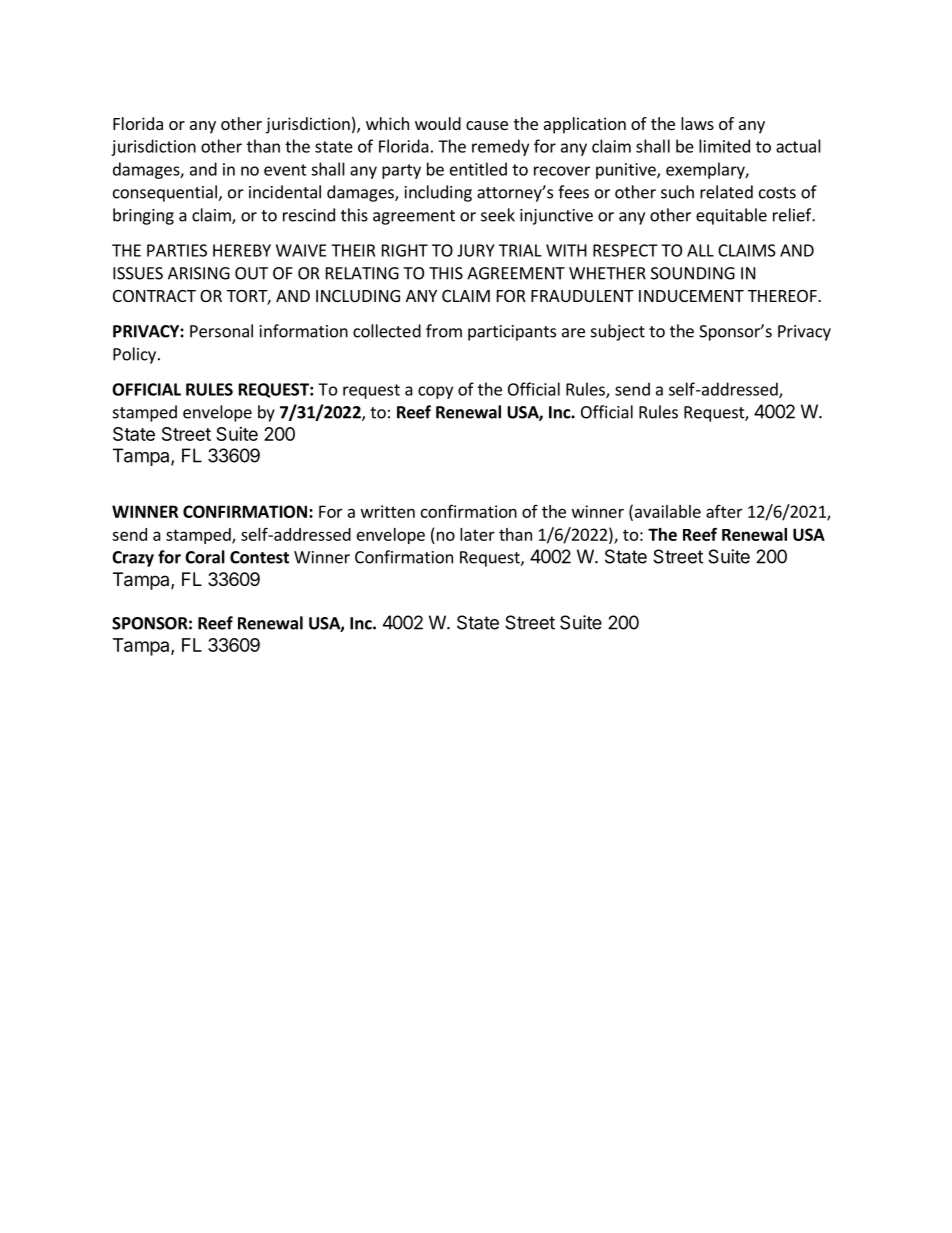 The image size is (952, 1233). Describe the element at coordinates (285, 170) in the page. I see `event` at that location.
